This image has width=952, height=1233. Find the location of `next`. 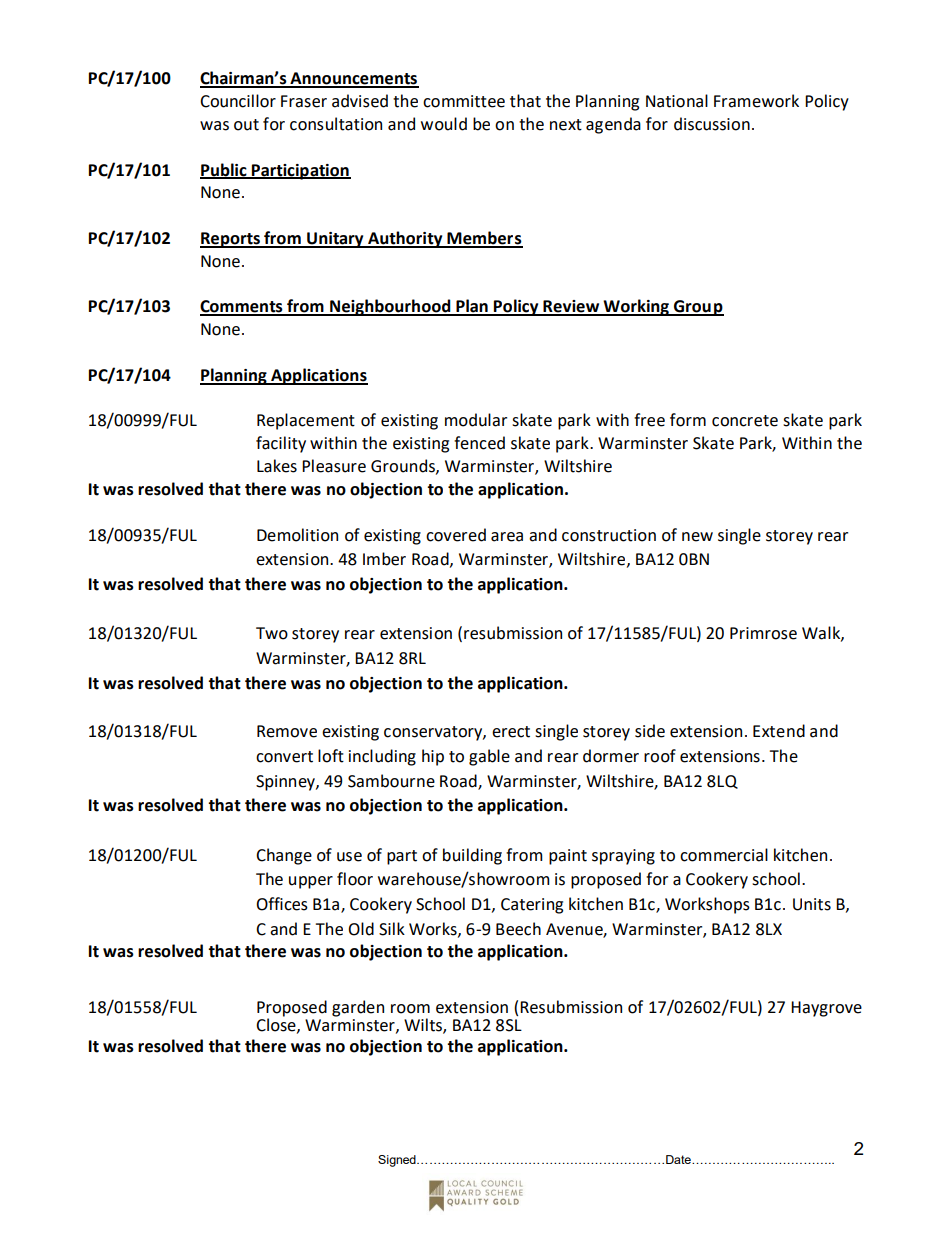

next is located at coordinates (566, 125).
